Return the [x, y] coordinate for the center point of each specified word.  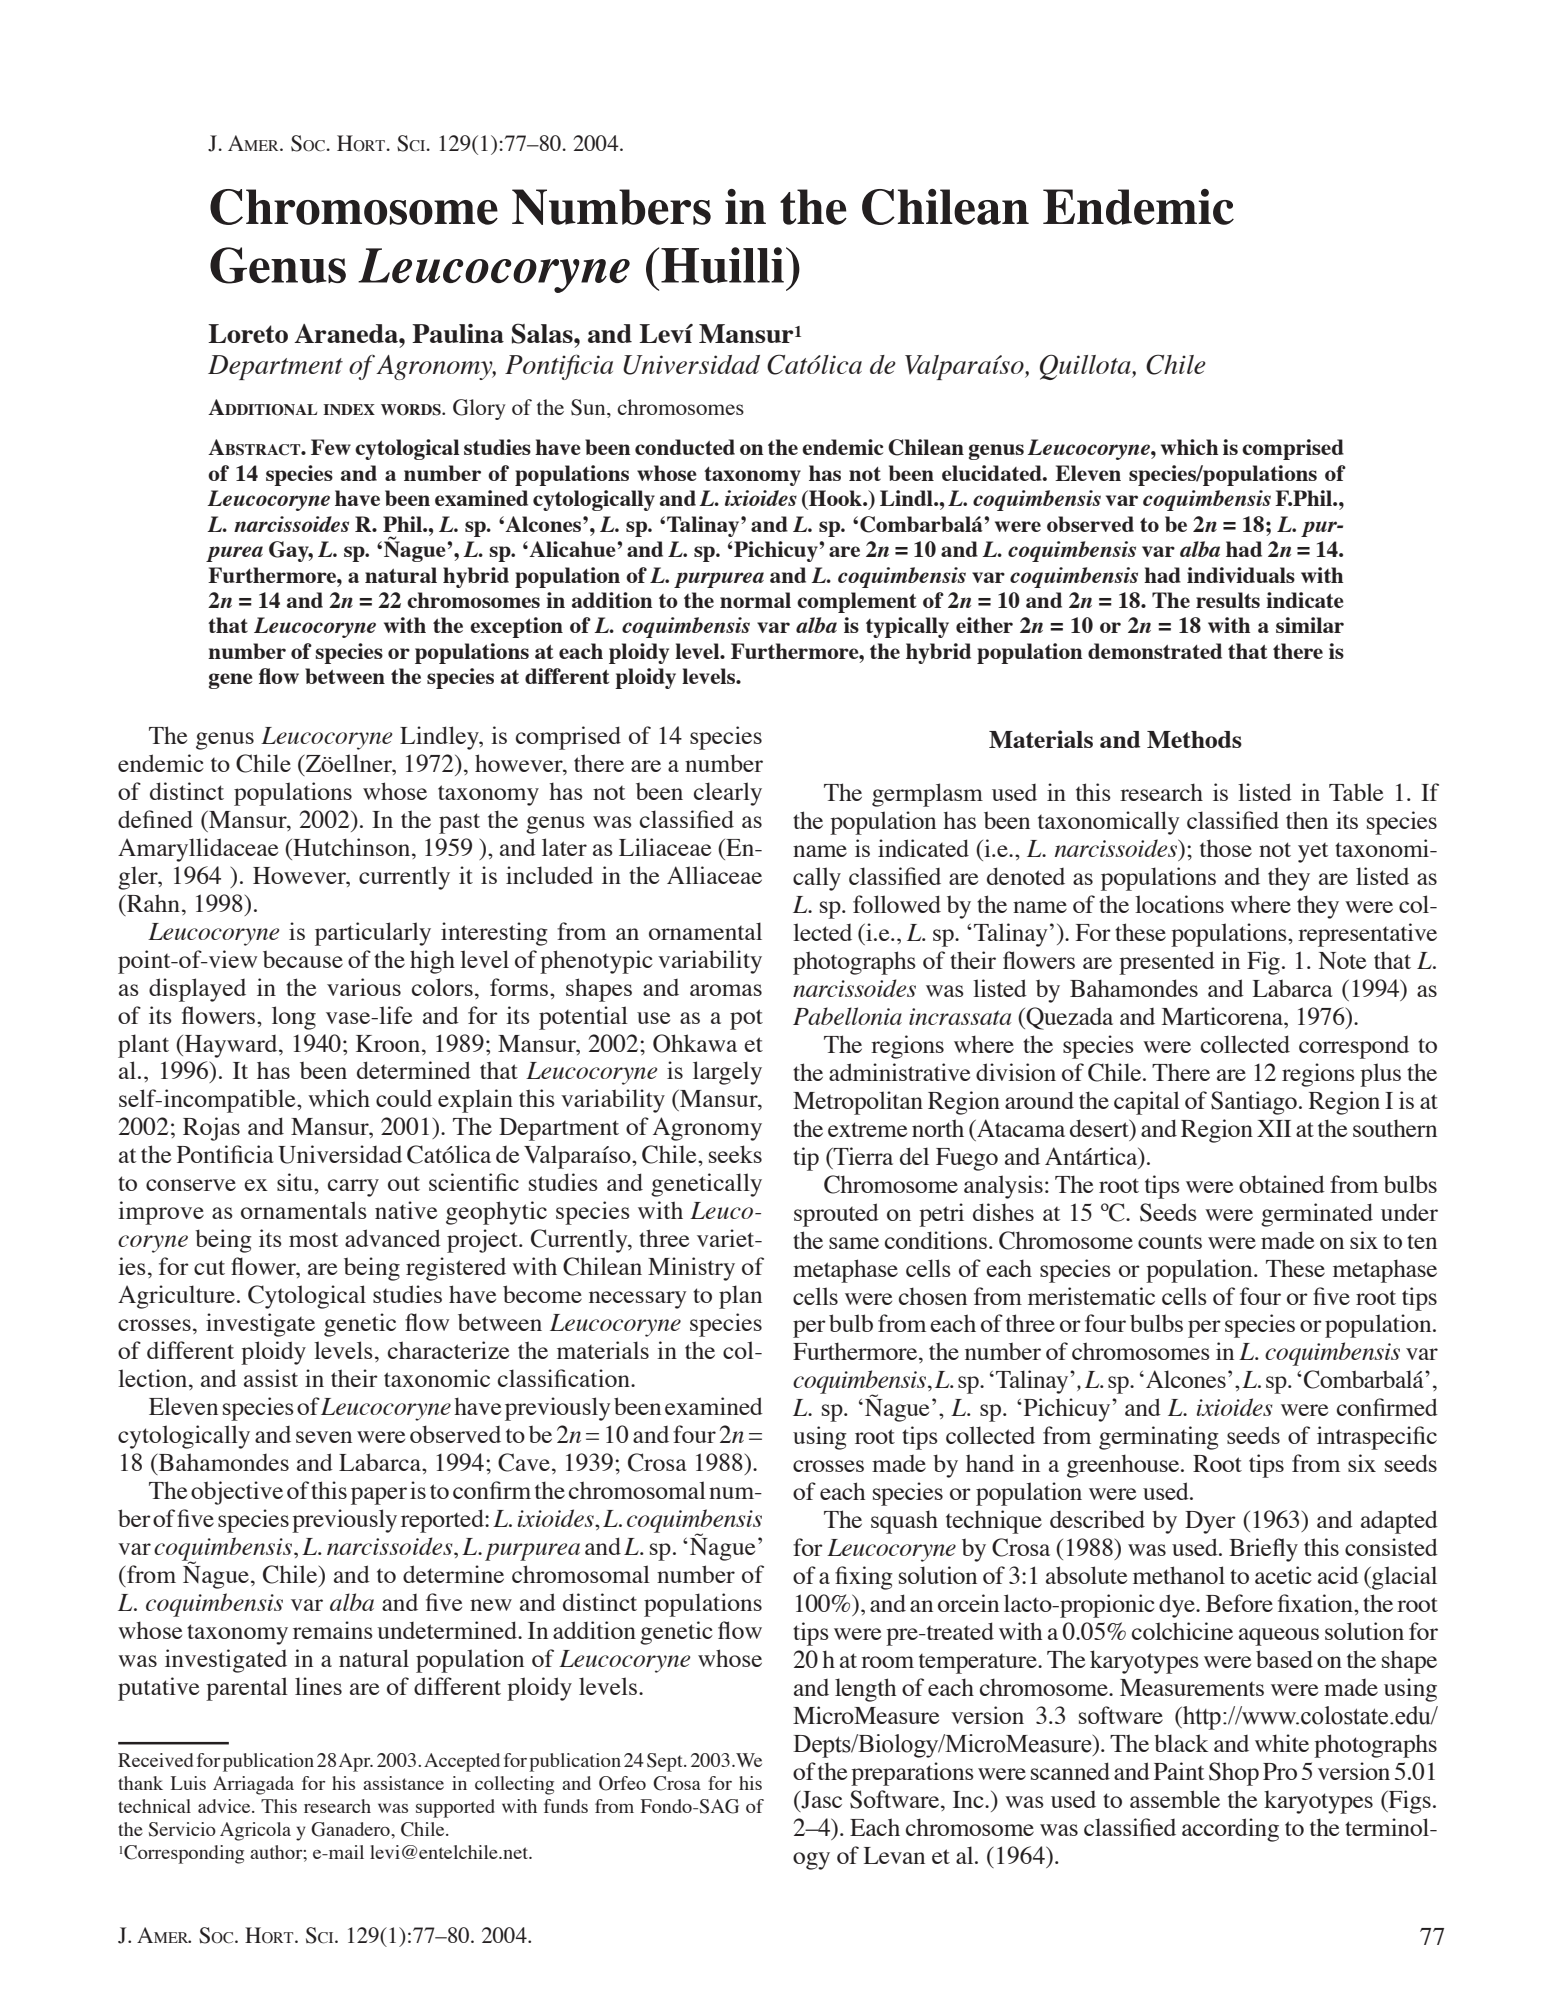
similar [1310, 625]
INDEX [349, 409]
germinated [1317, 1215]
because [303, 959]
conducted [685, 447]
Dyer [1210, 1522]
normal [755, 600]
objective [237, 1493]
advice [225, 1806]
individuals [1241, 575]
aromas [726, 990]
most [314, 1240]
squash [904, 1522]
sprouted [836, 1215]
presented [1167, 963]
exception [516, 627]
